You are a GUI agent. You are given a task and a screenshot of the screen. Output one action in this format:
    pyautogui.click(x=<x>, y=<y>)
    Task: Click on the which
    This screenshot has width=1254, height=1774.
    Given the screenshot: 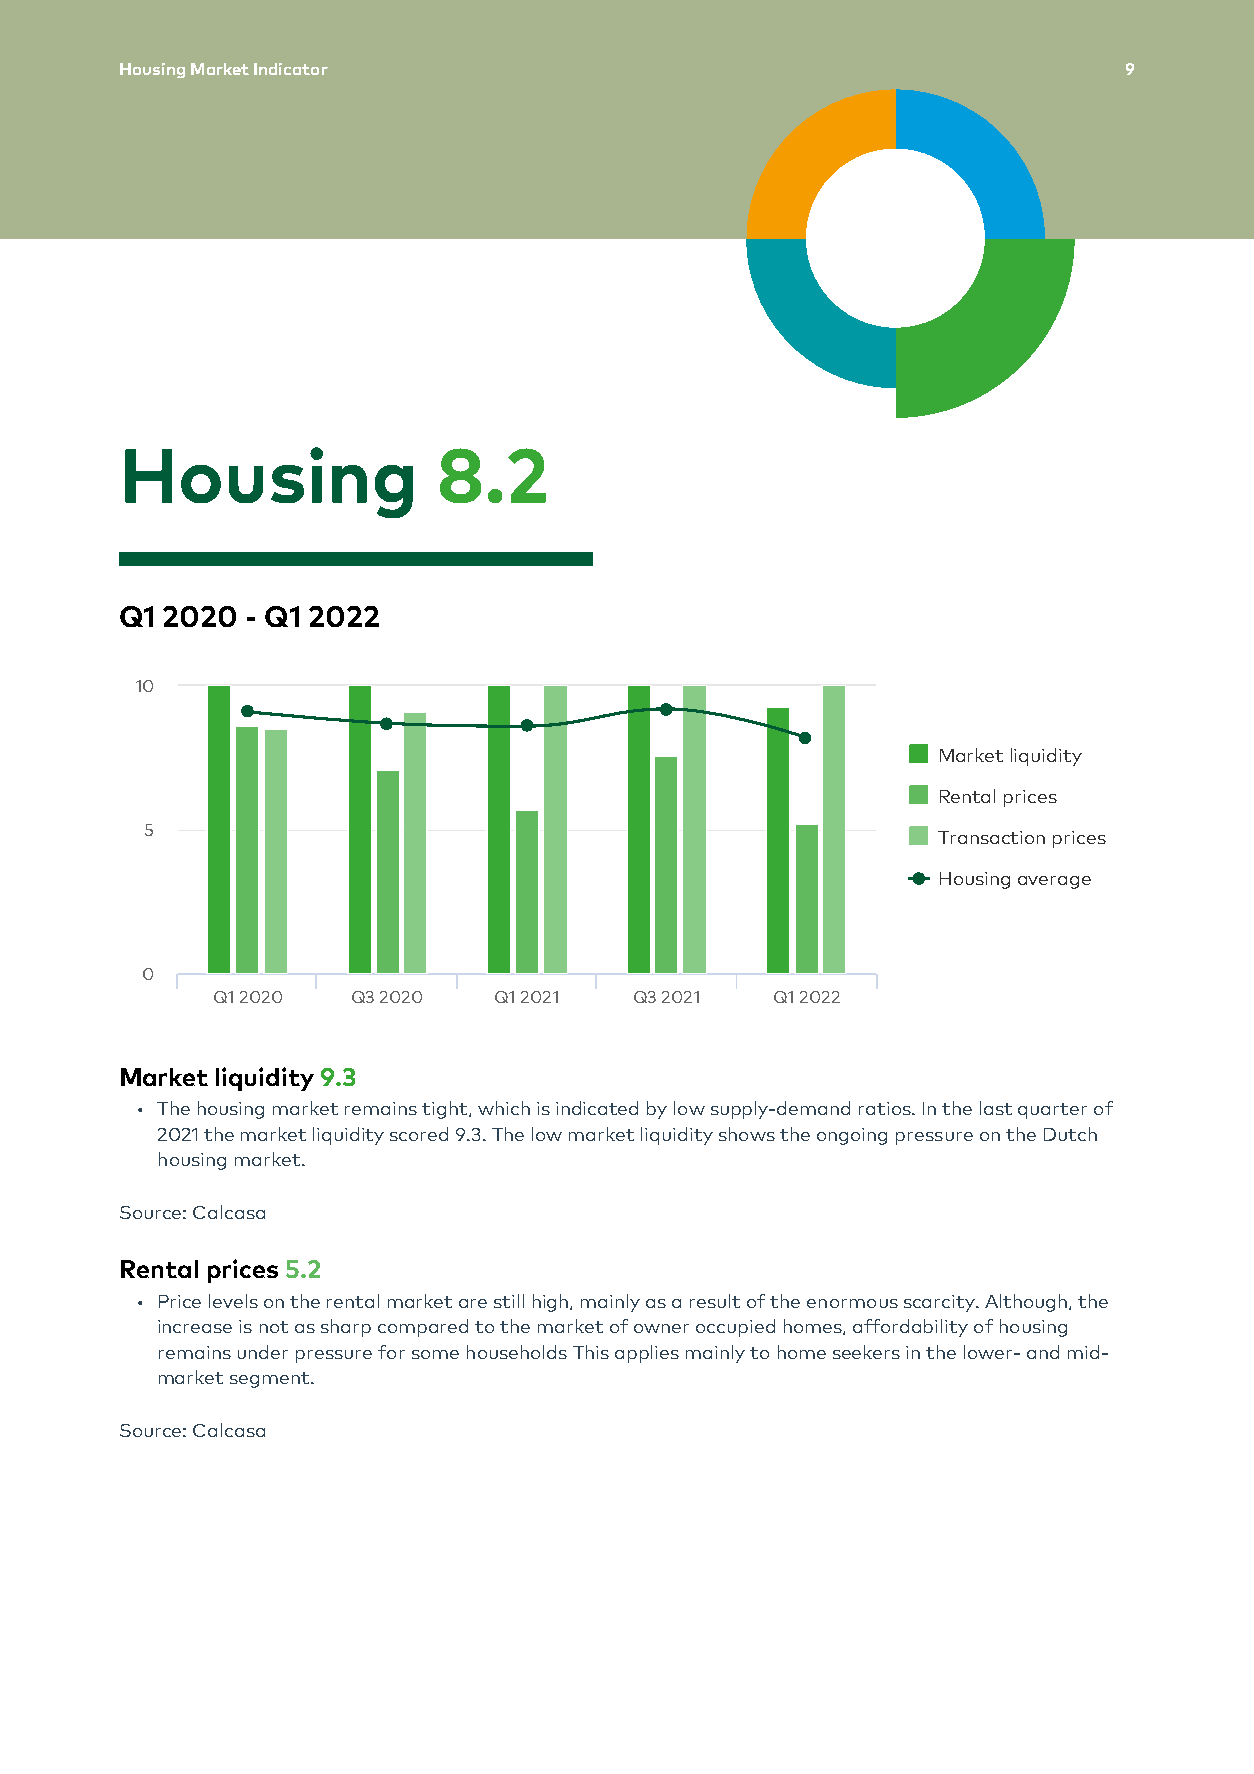 What is the action you would take?
    pyautogui.click(x=504, y=1108)
